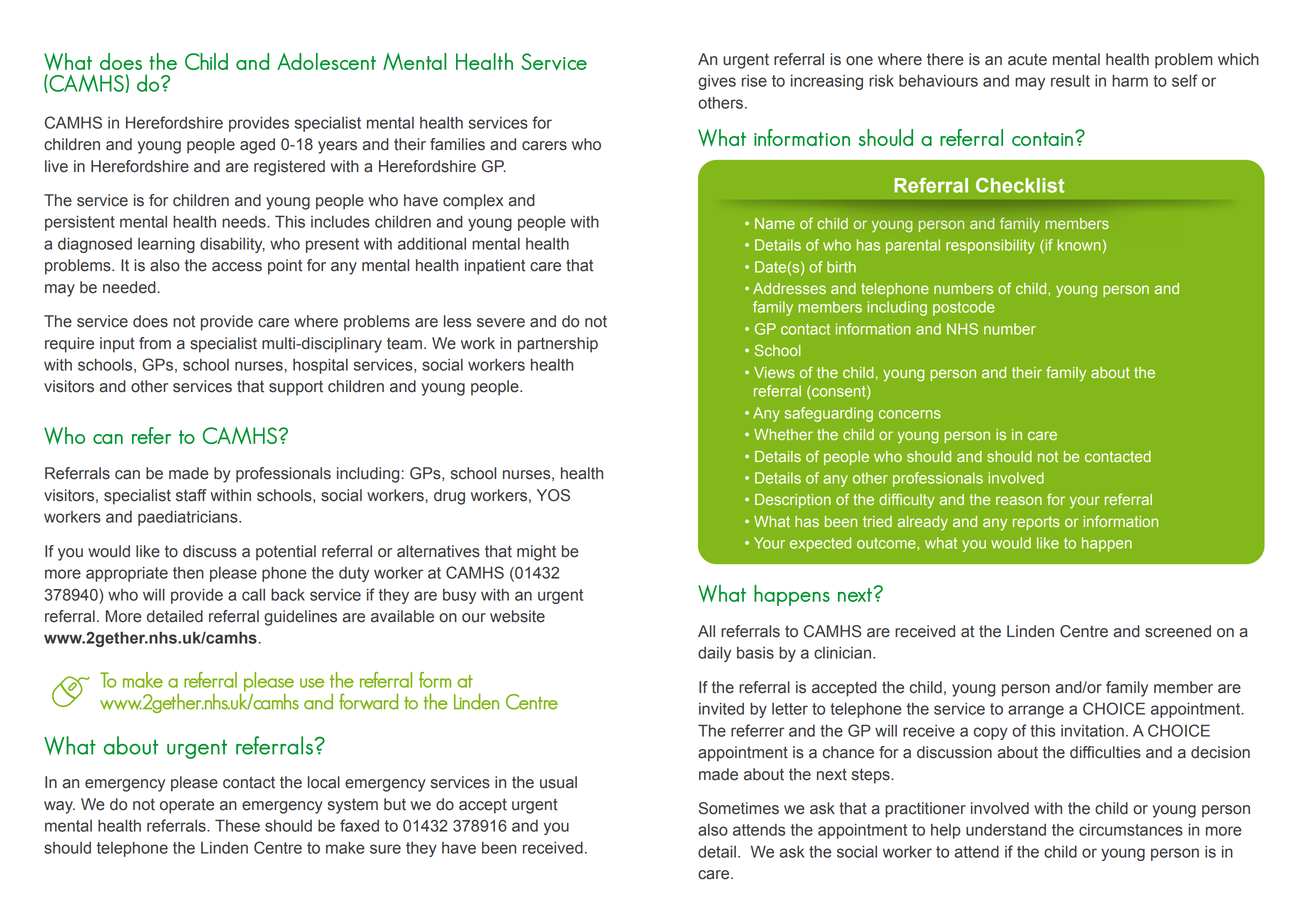 The height and width of the screenshot is (924, 1308). I want to click on might, so click(536, 553).
